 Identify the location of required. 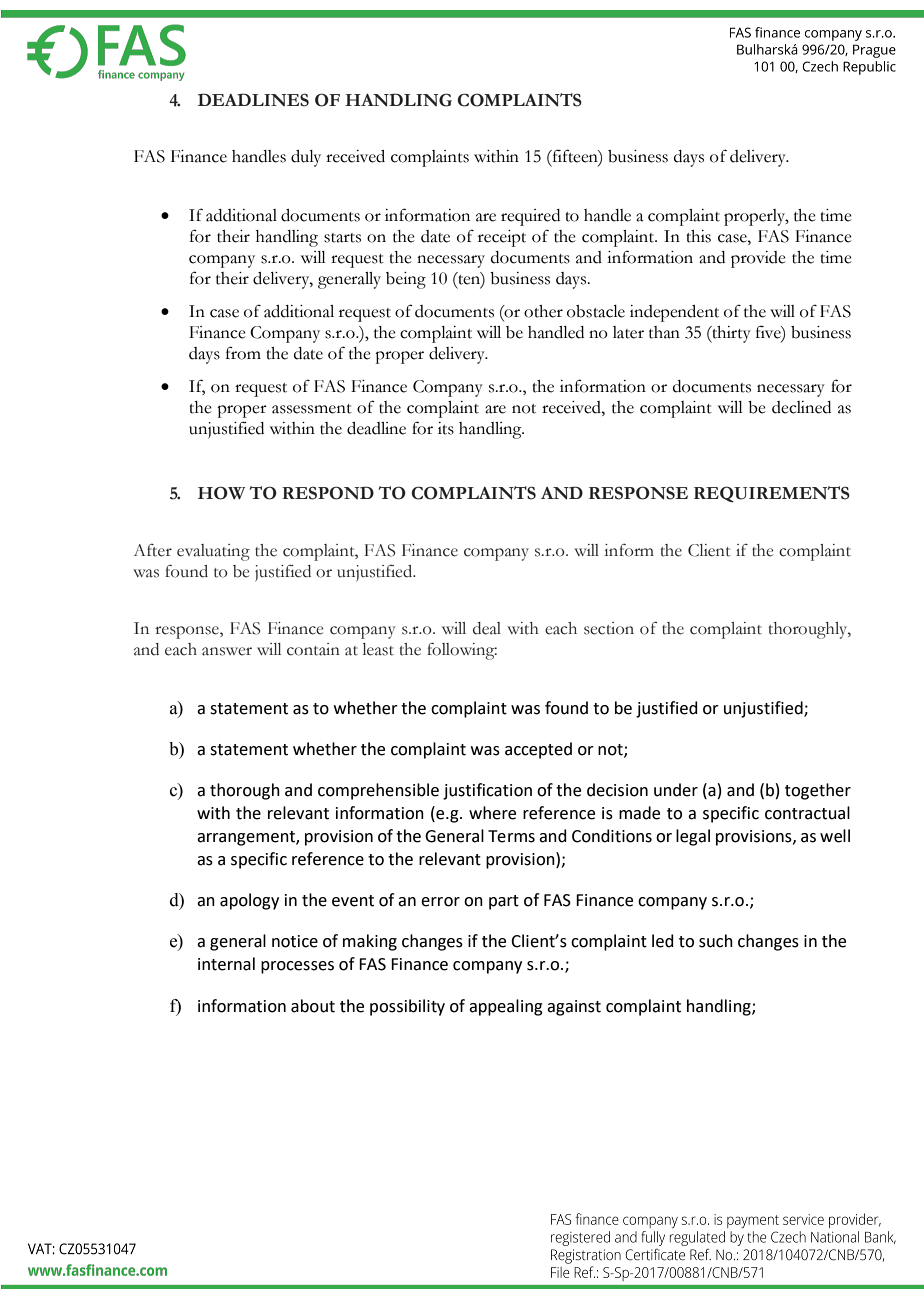
(530, 217).
